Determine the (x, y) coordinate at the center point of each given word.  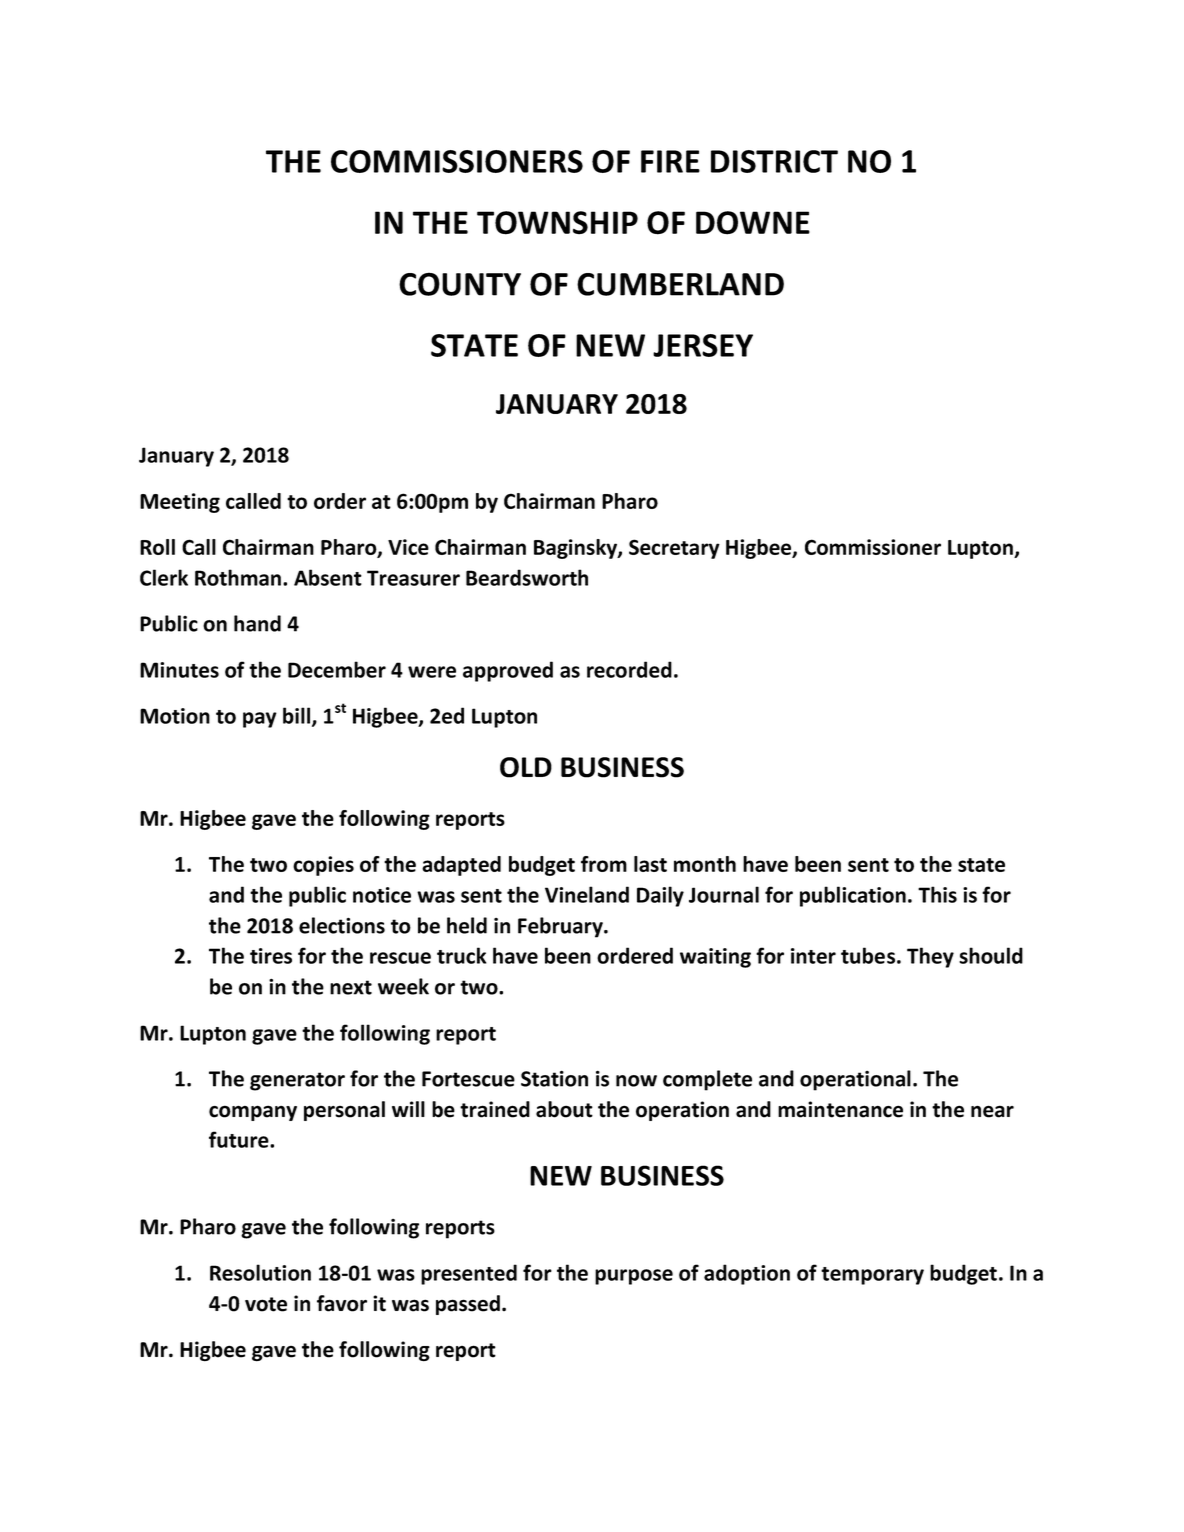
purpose (634, 1277)
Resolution (260, 1272)
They (930, 957)
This (937, 894)
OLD (526, 767)
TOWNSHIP (557, 223)
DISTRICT (774, 161)
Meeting (180, 503)
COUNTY (460, 284)
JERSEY (703, 345)
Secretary (674, 549)
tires (271, 956)
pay (260, 720)
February (561, 927)
